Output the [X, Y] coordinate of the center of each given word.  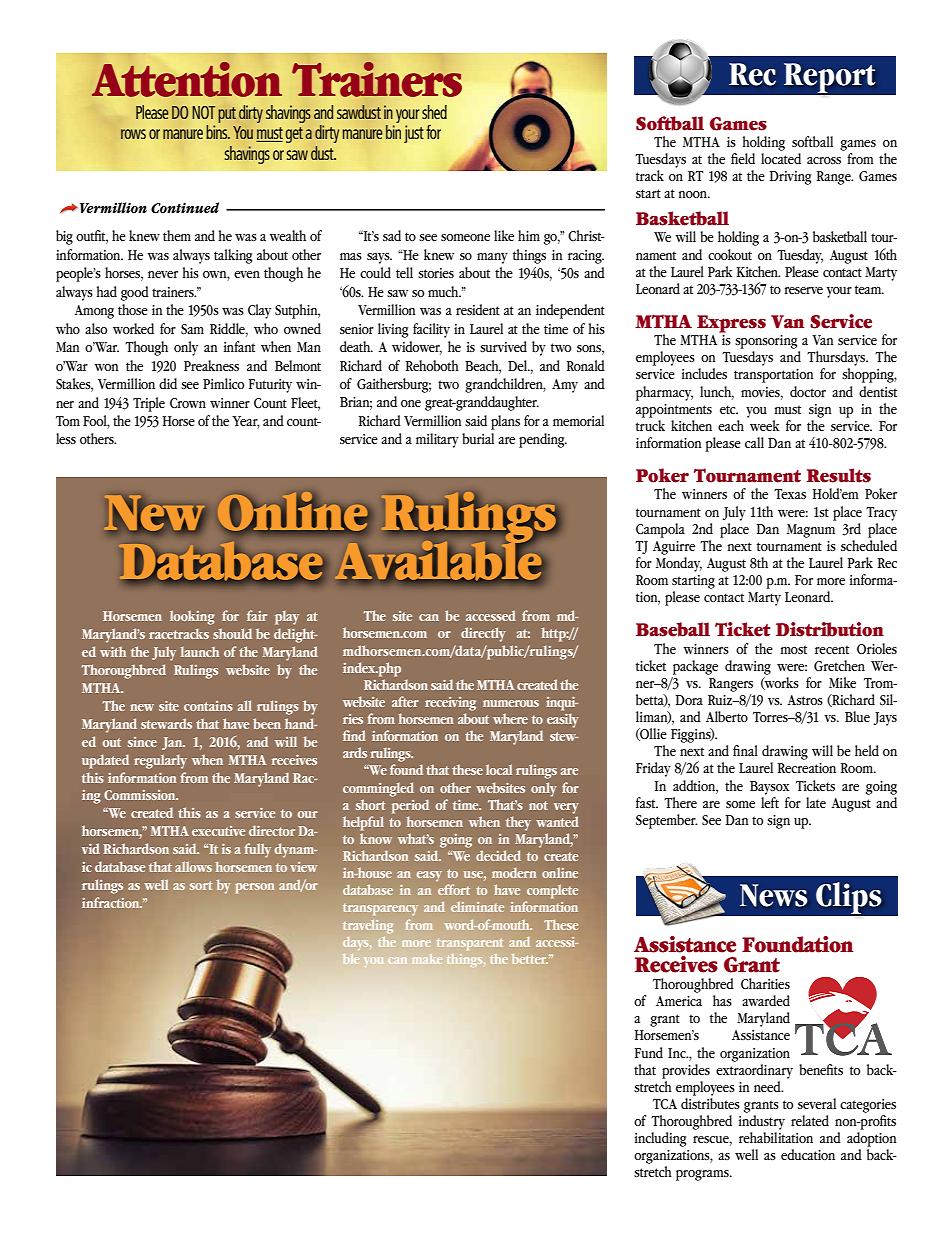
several [817, 1103]
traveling [368, 926]
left [770, 801]
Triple [149, 404]
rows [133, 134]
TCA [665, 1104]
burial [478, 438]
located [781, 158]
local [499, 769]
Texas [790, 494]
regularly [160, 761]
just [414, 134]
